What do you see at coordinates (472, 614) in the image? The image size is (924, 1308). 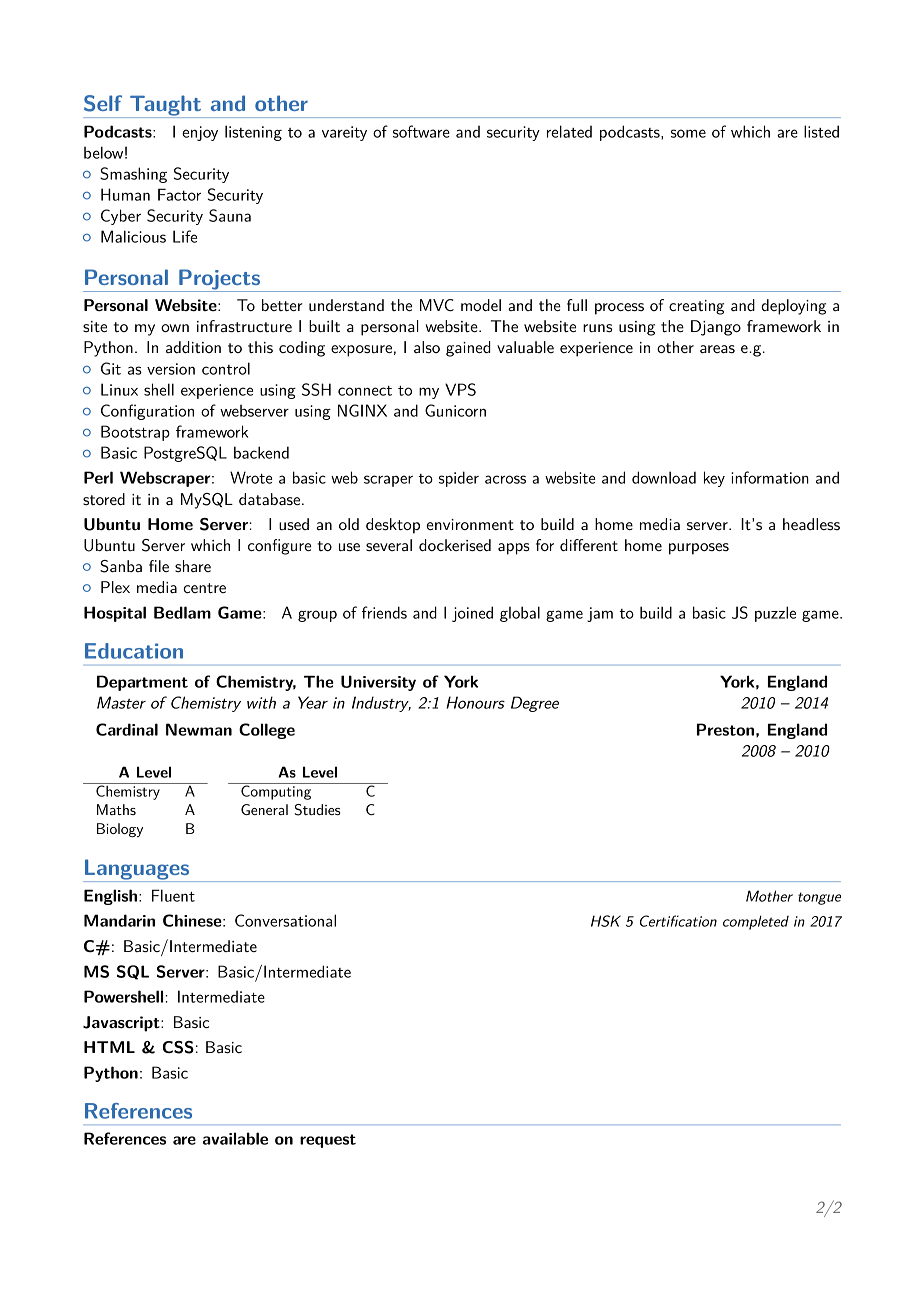 I see `joined` at bounding box center [472, 614].
